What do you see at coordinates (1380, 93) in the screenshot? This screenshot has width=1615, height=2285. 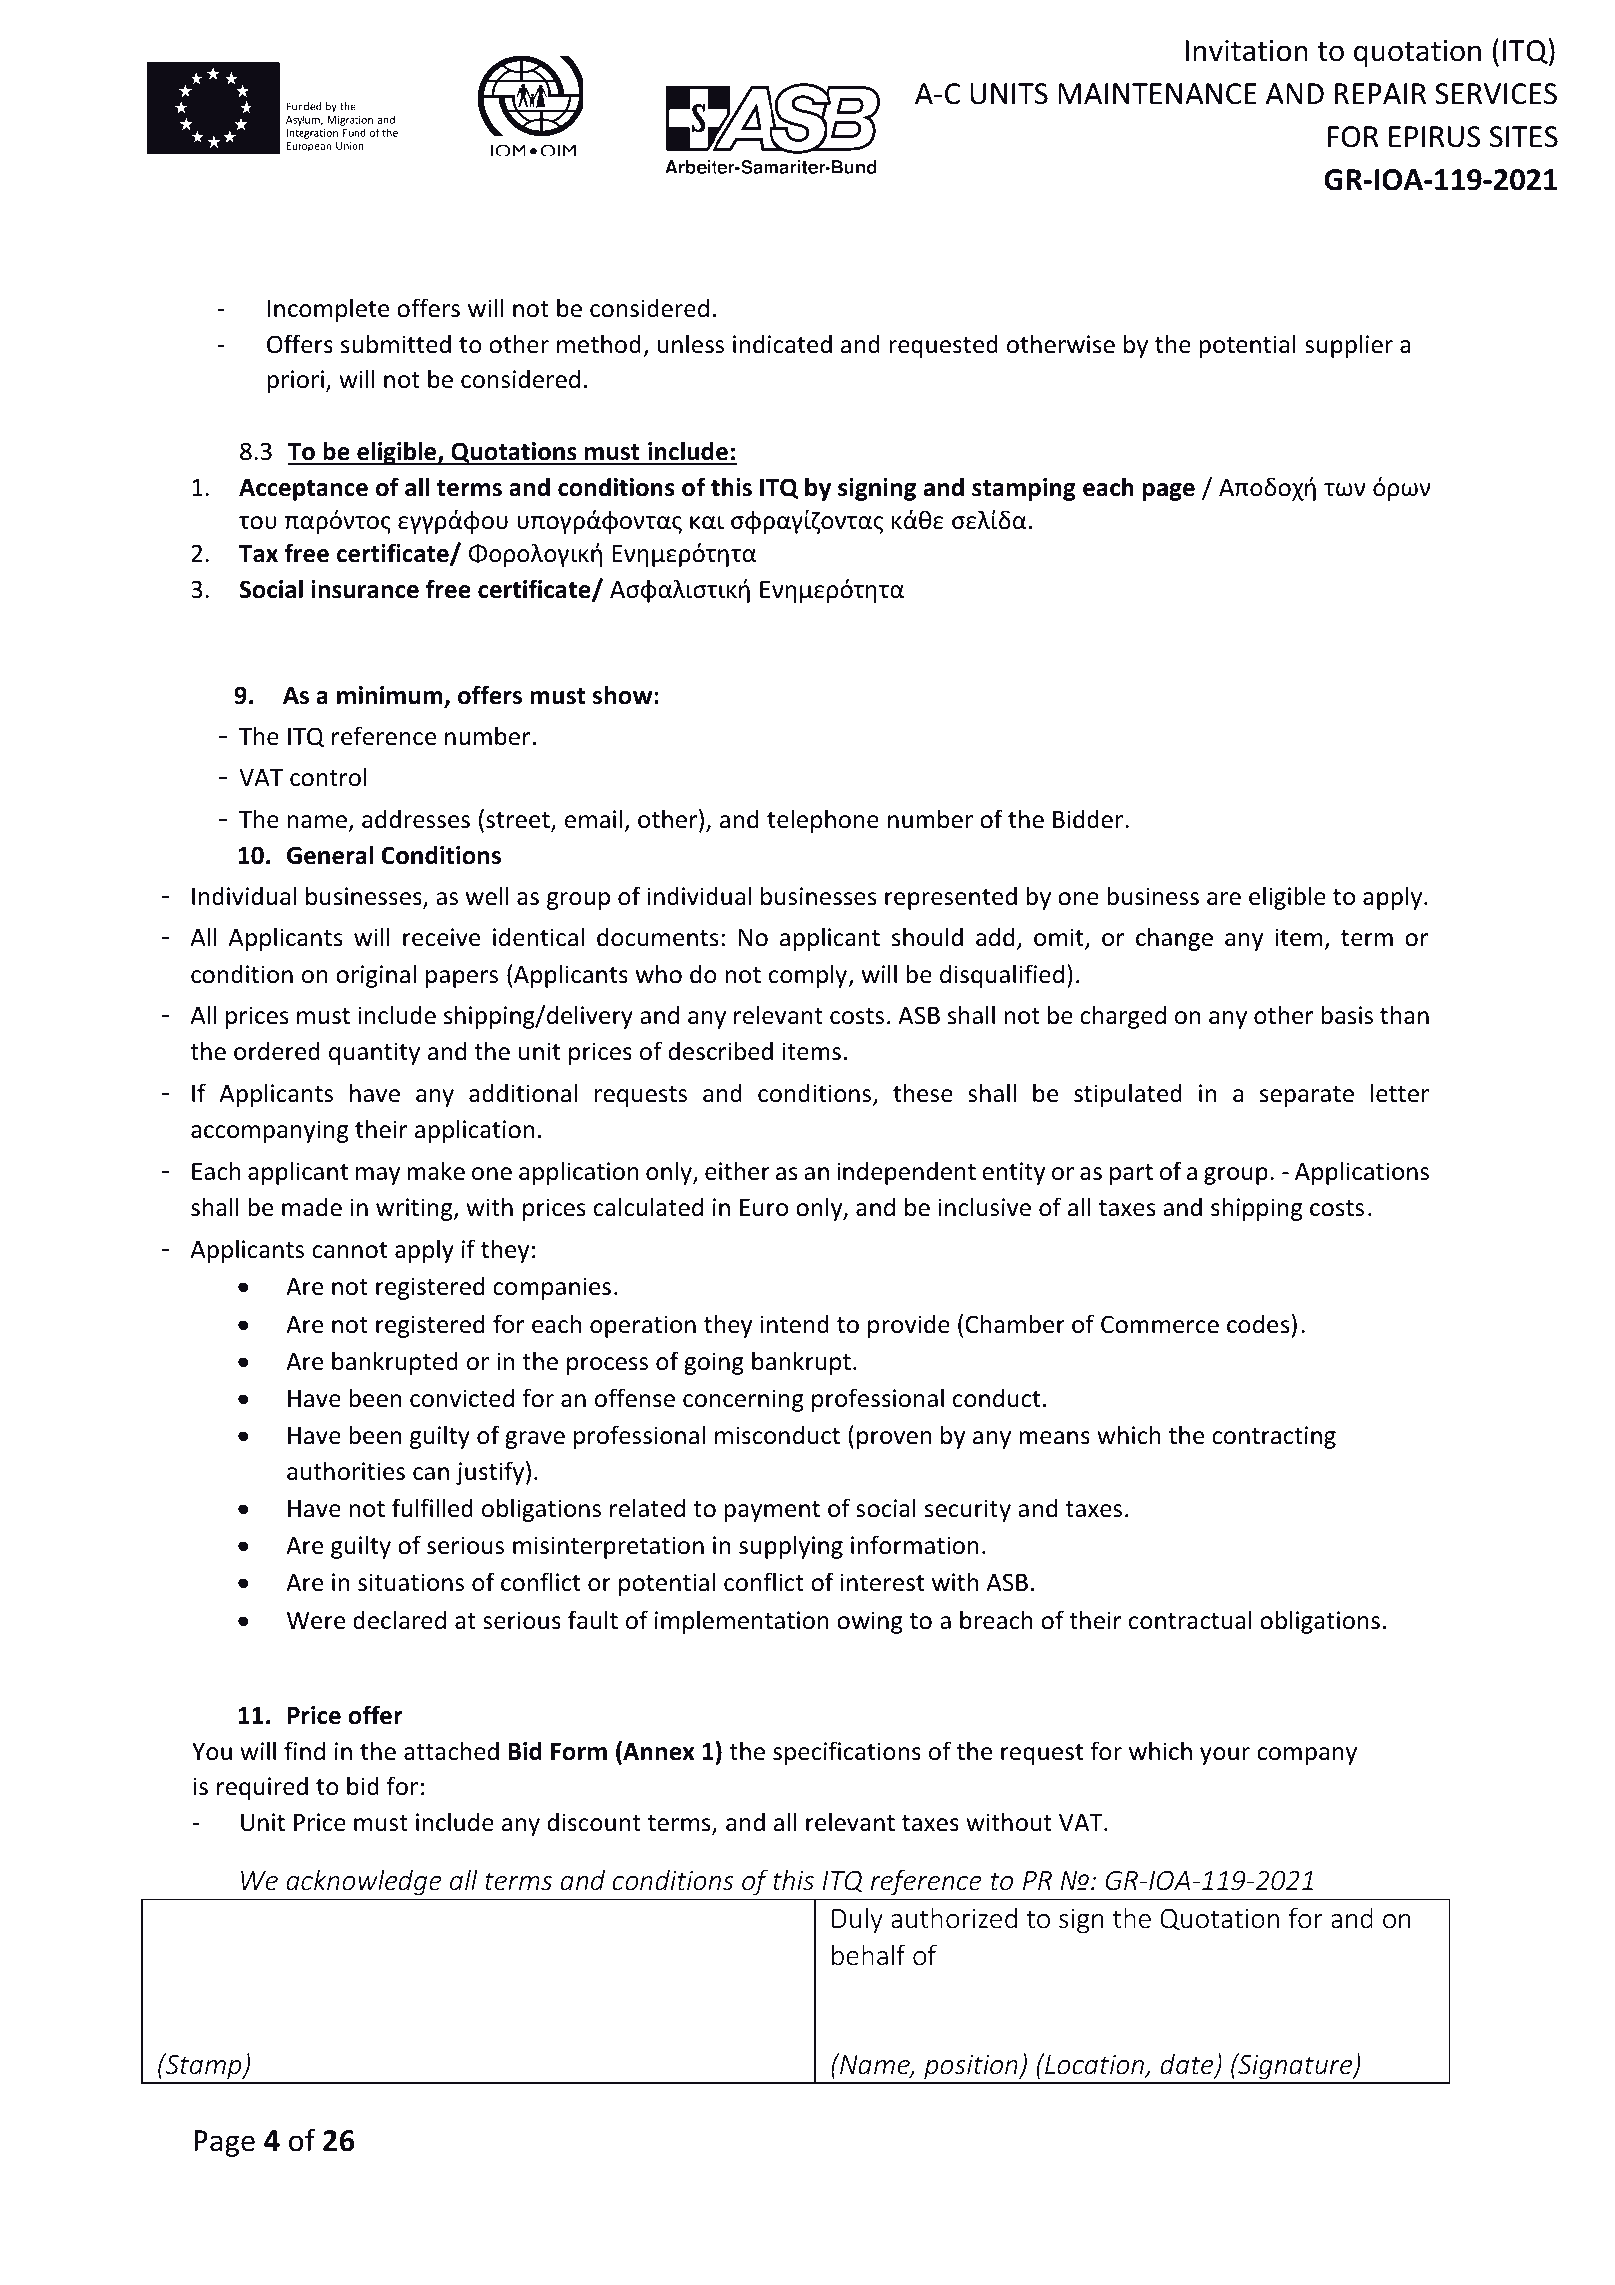 I see `REPAIR` at bounding box center [1380, 93].
